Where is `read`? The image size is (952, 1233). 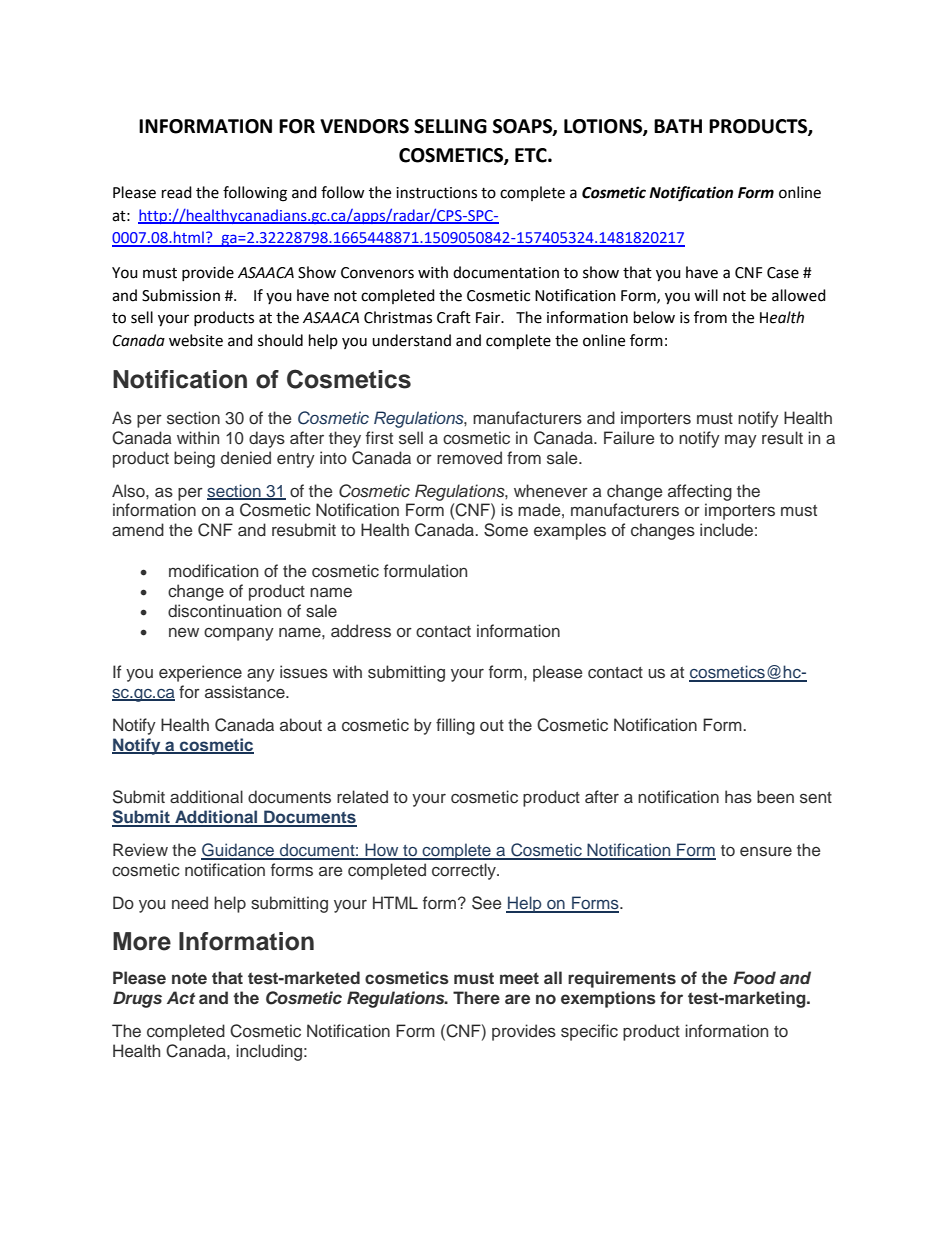 read is located at coordinates (177, 192).
